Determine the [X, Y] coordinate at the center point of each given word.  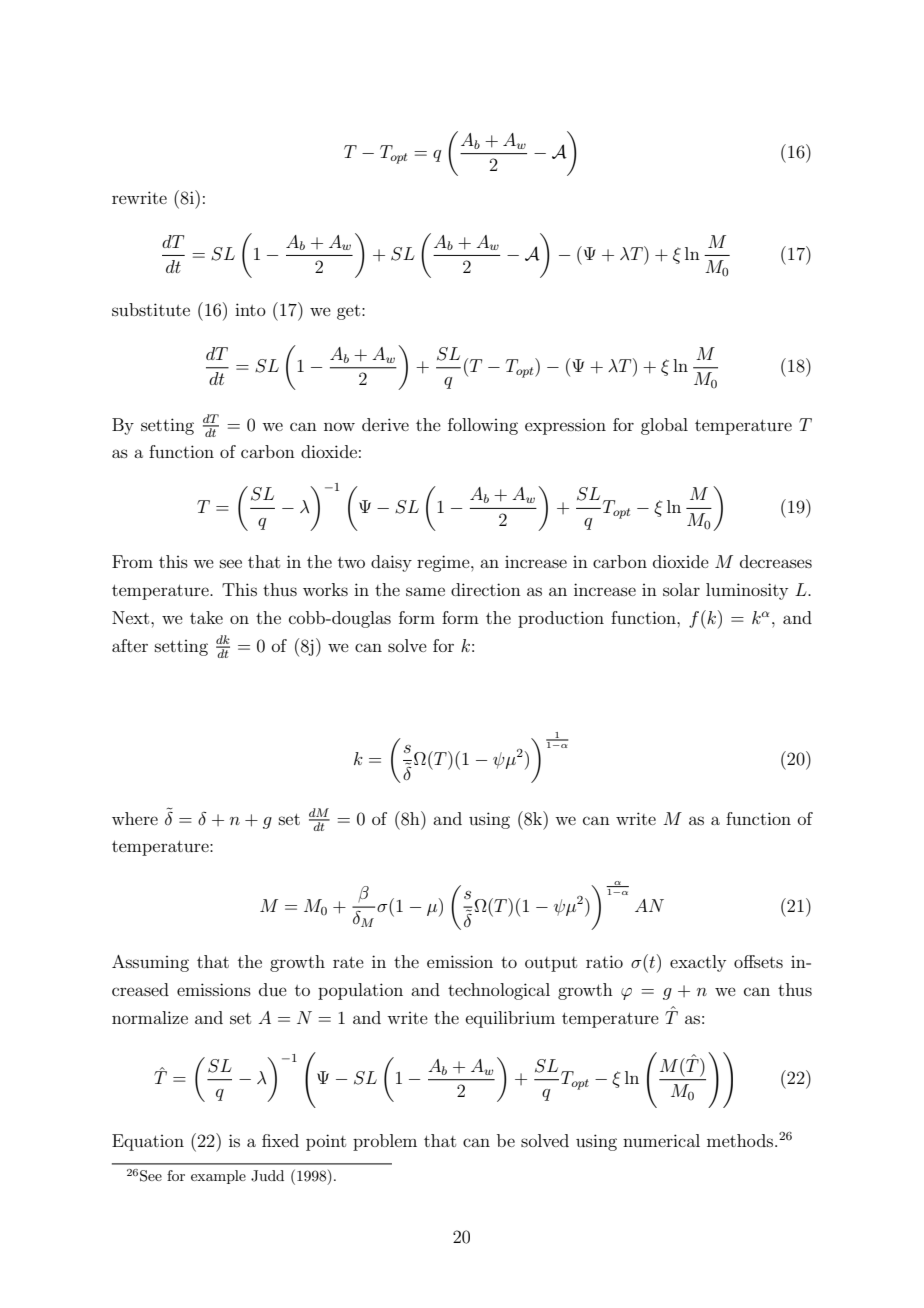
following [483, 426]
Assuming [150, 963]
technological [499, 991]
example [218, 1177]
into [250, 309]
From [132, 561]
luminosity [747, 591]
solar [681, 589]
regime [444, 563]
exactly [698, 963]
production [561, 619]
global [664, 426]
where [135, 818]
